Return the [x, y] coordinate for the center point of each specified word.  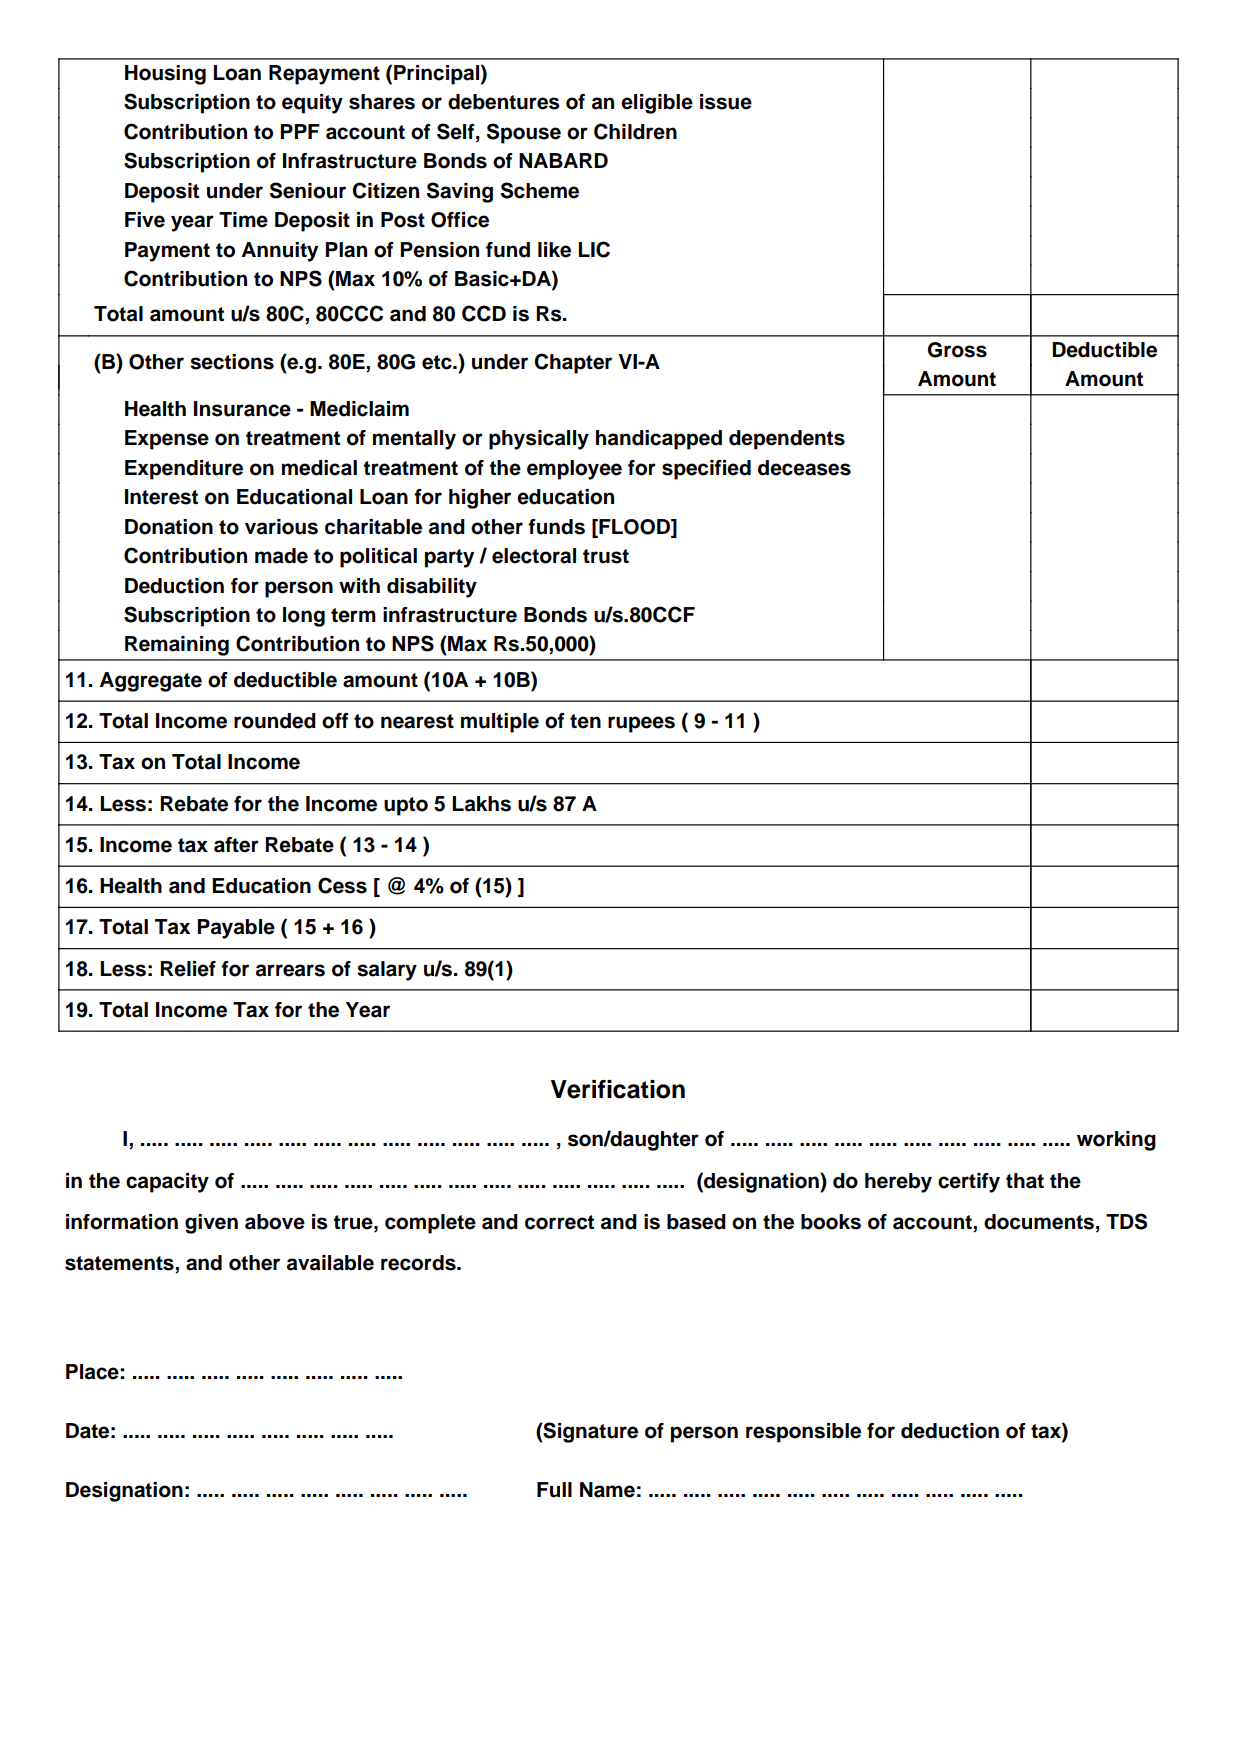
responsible [803, 1433]
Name [607, 1490]
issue [726, 102]
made [281, 556]
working [1116, 1141]
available [330, 1263]
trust [606, 556]
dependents [787, 440]
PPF [300, 131]
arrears [290, 970]
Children [635, 131]
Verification [618, 1089]
